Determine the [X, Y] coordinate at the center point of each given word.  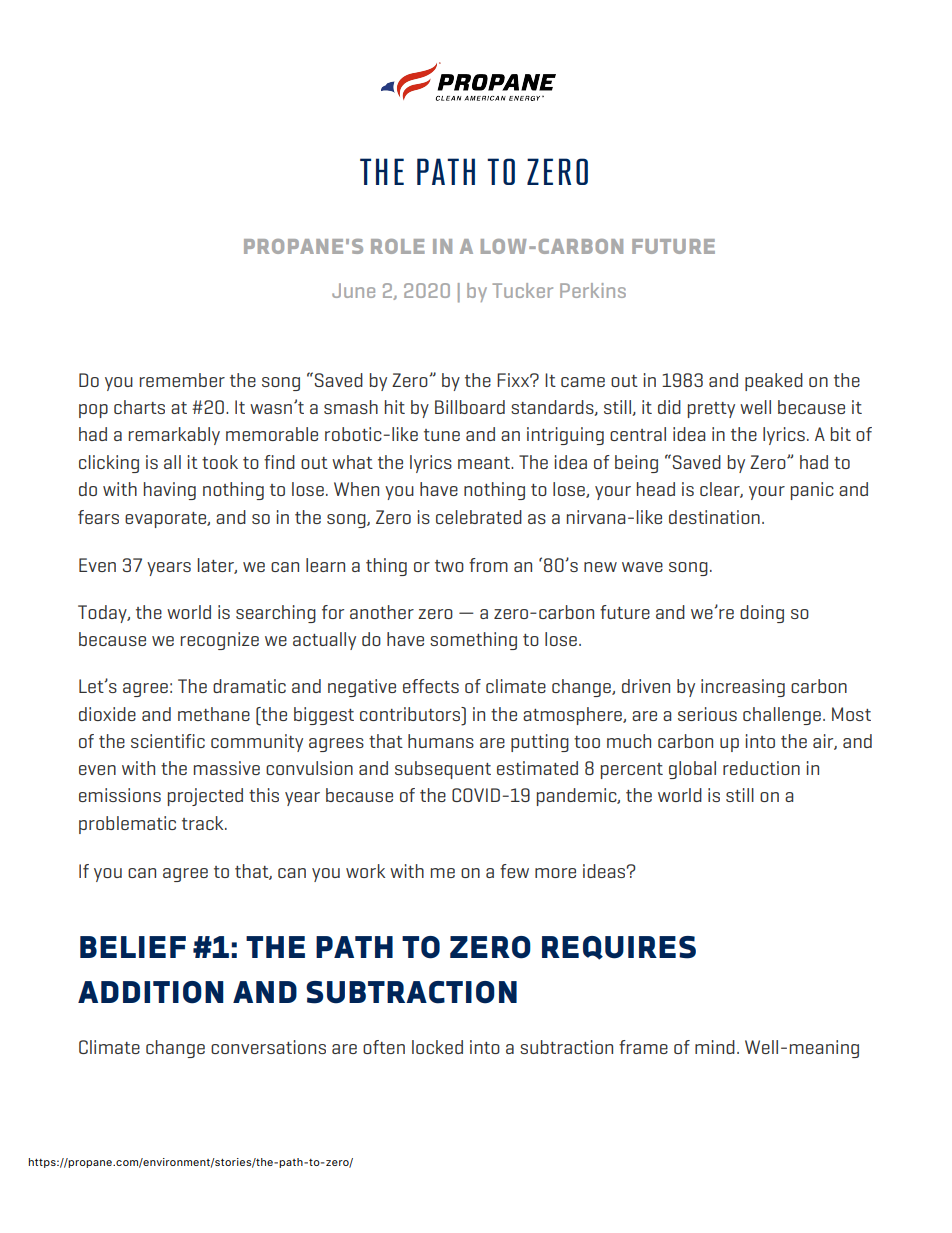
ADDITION [151, 992]
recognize [220, 641]
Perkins [593, 290]
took [220, 462]
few [514, 871]
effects [431, 686]
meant [485, 463]
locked [437, 1047]
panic [812, 491]
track [204, 823]
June [353, 290]
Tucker [522, 290]
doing [762, 614]
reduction [761, 768]
